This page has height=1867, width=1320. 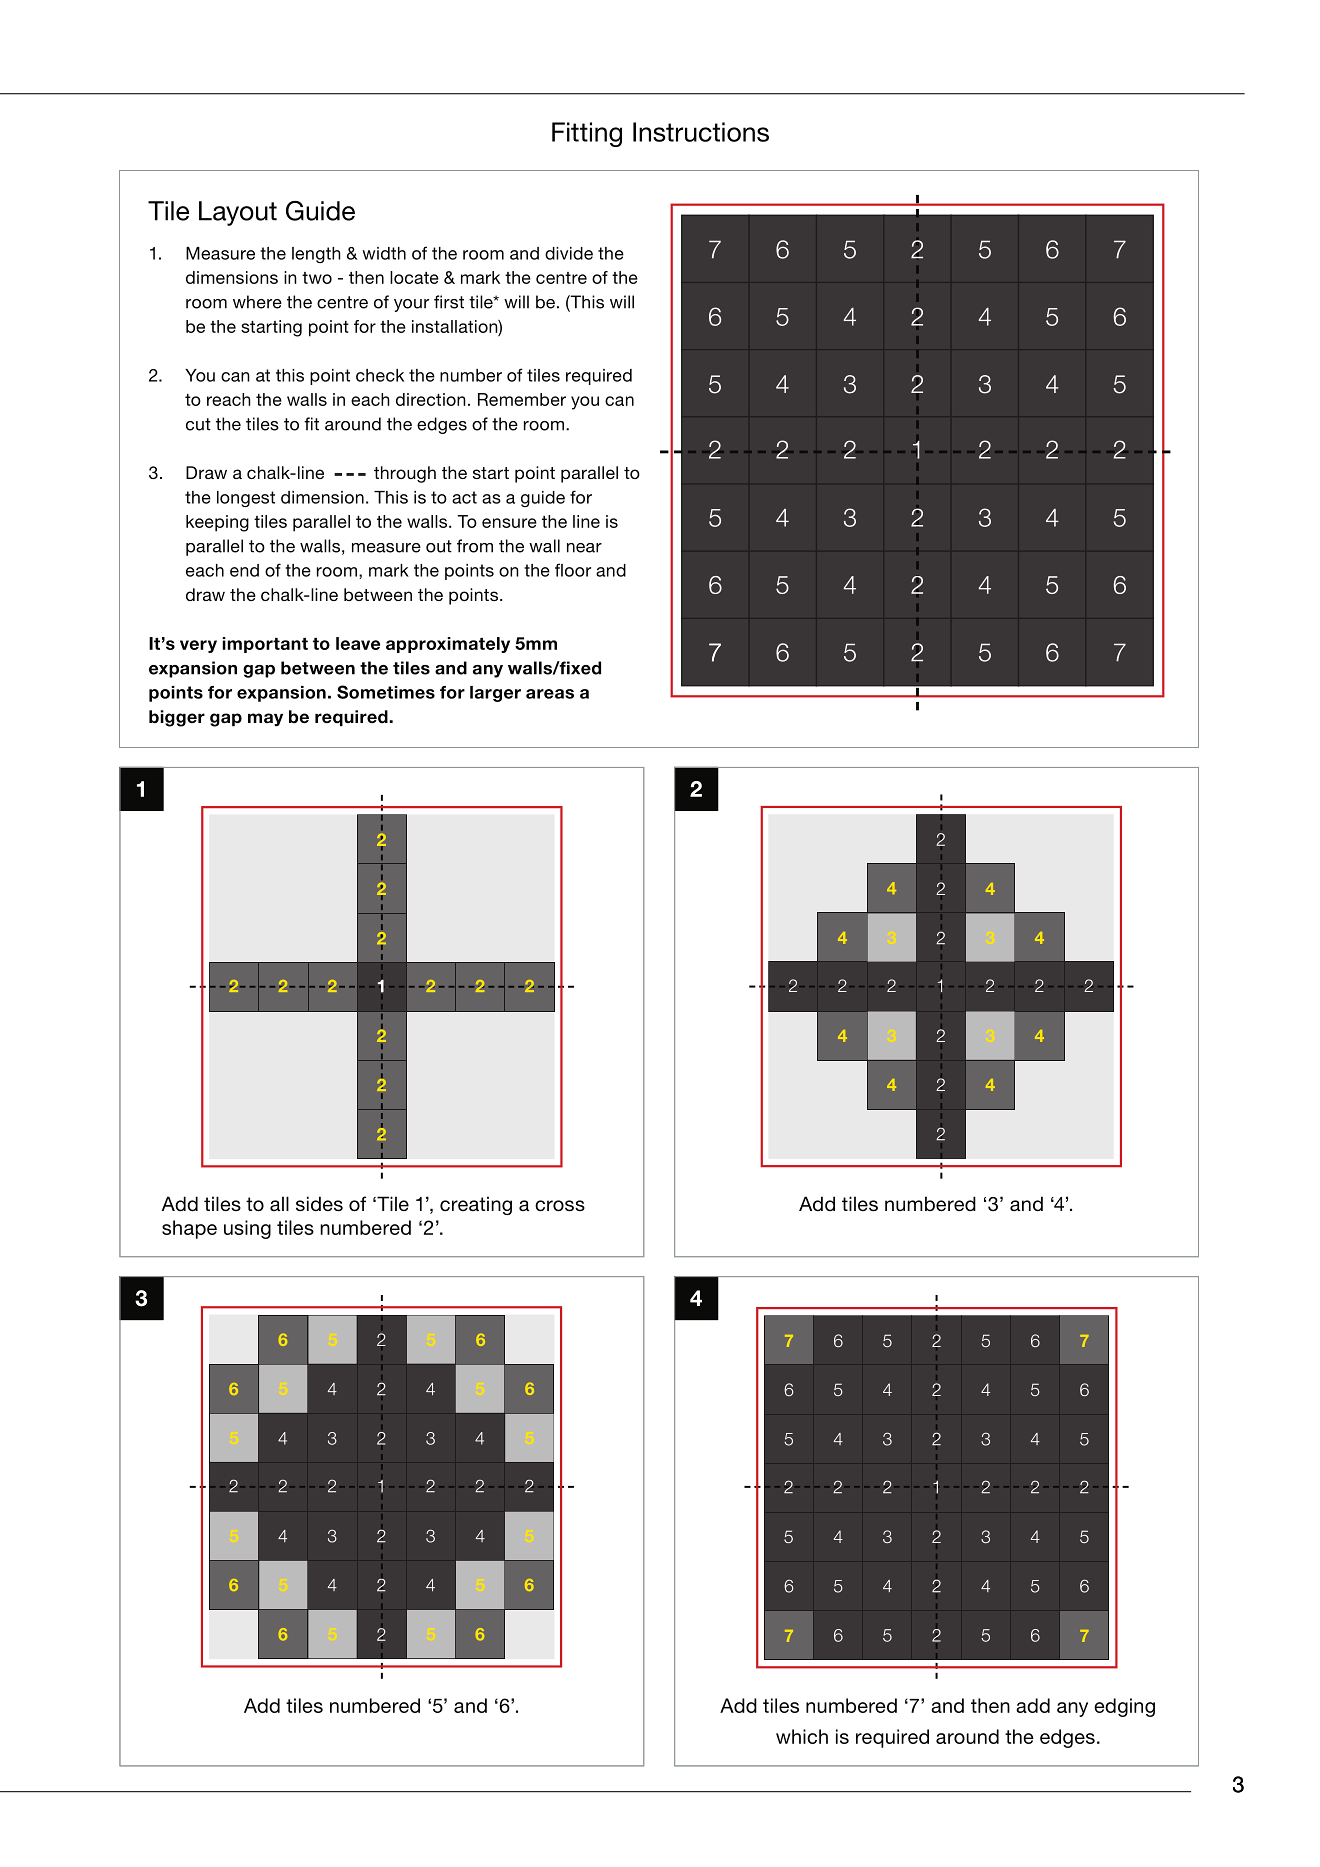 What do you see at coordinates (265, 719) in the page?
I see `may` at bounding box center [265, 719].
